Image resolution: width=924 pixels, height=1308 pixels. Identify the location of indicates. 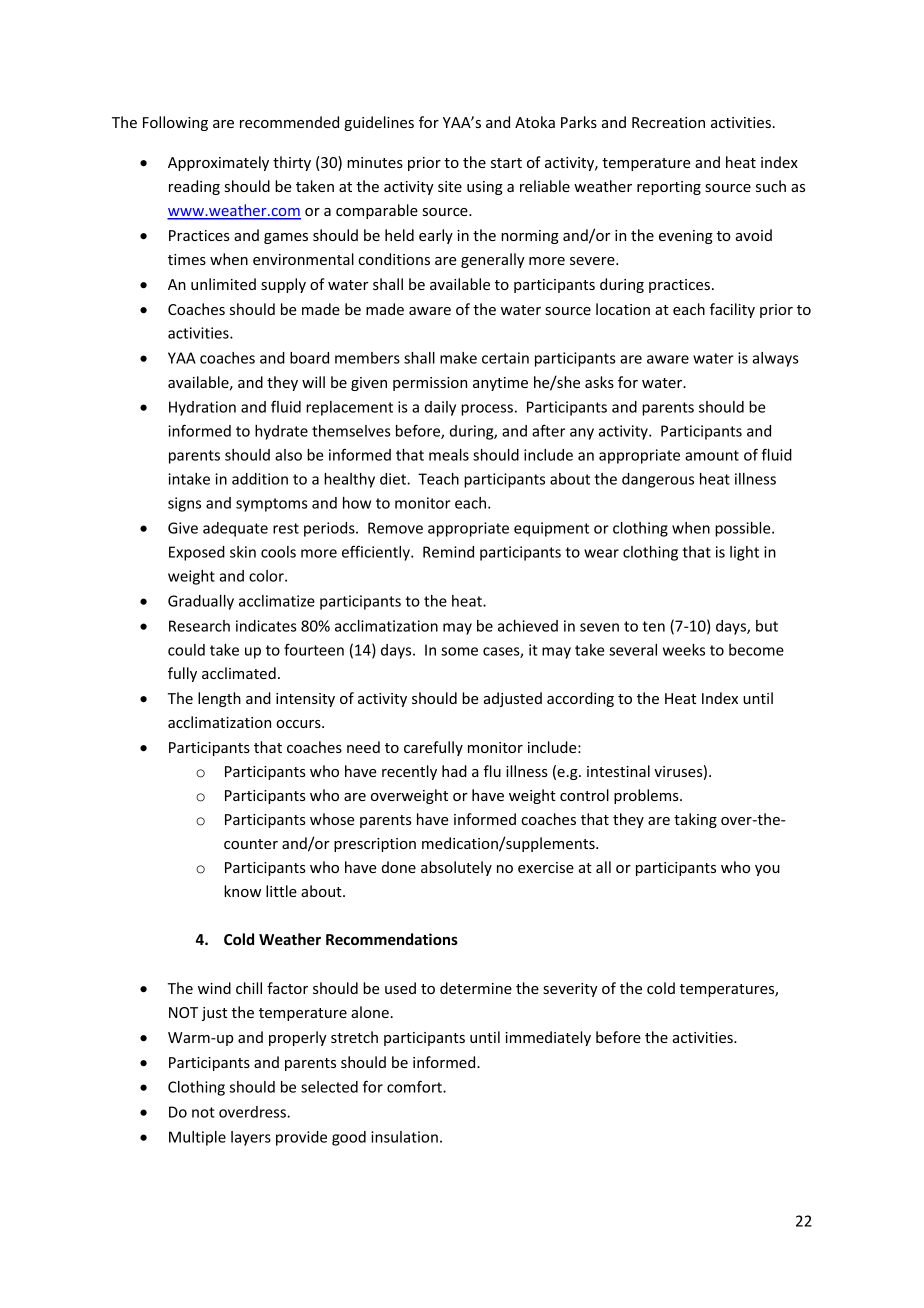
(266, 626).
